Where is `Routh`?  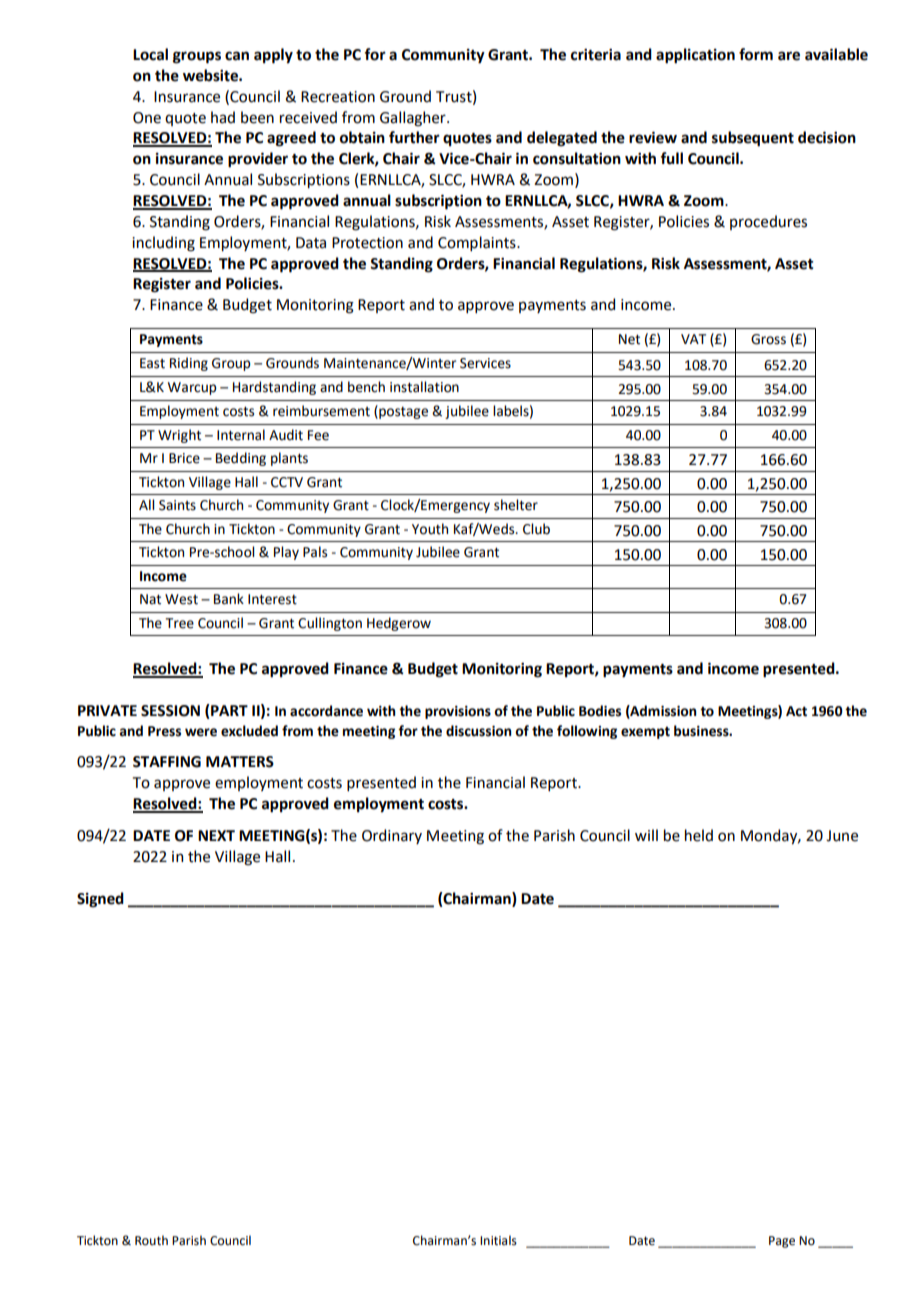 Routh is located at coordinates (151, 1240).
